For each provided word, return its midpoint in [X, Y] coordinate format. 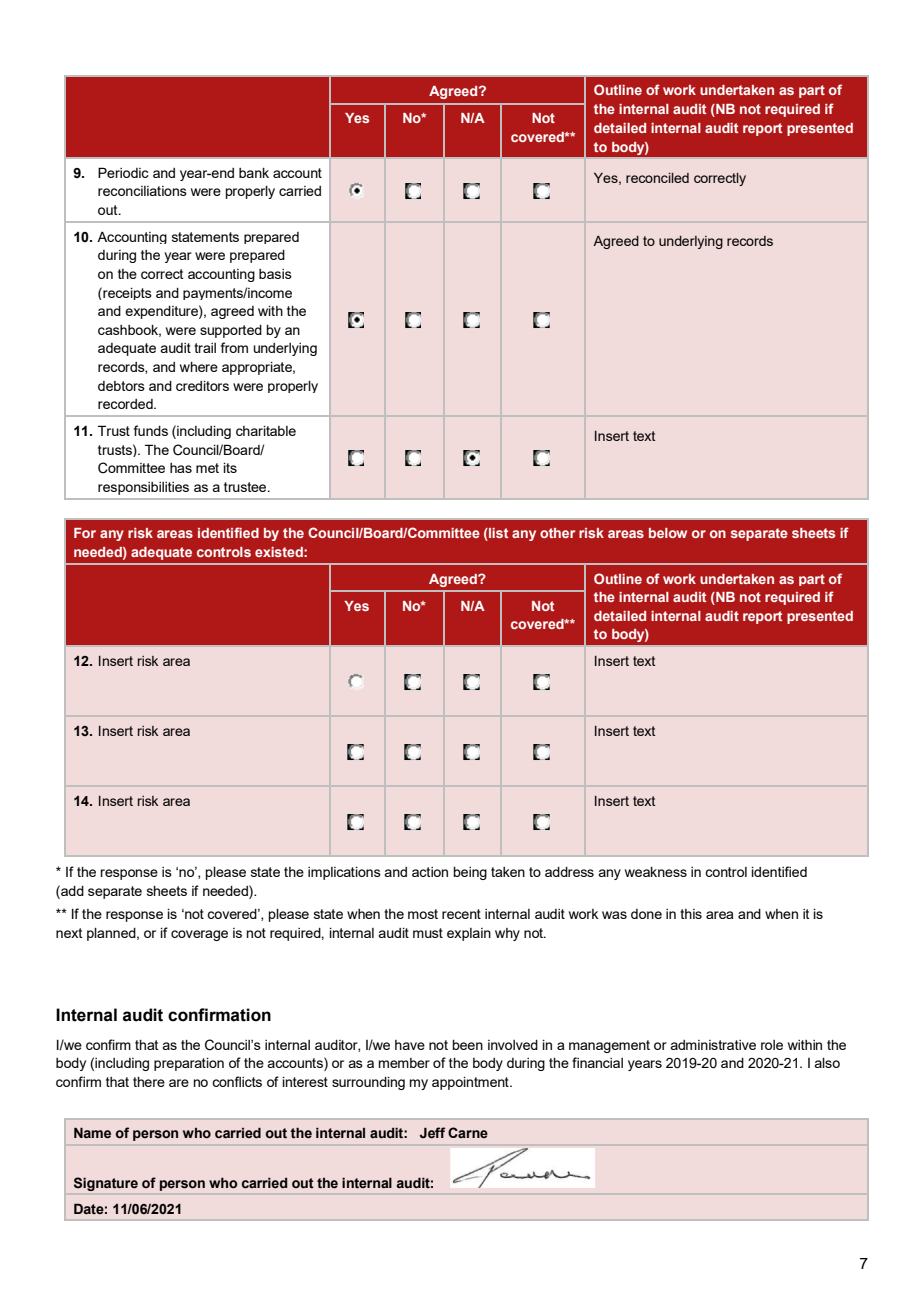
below [668, 533]
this [691, 914]
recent [461, 914]
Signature [106, 1184]
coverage [199, 935]
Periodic [123, 172]
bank [254, 173]
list [497, 534]
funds [151, 430]
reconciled [657, 178]
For [85, 533]
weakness [656, 872]
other [557, 533]
